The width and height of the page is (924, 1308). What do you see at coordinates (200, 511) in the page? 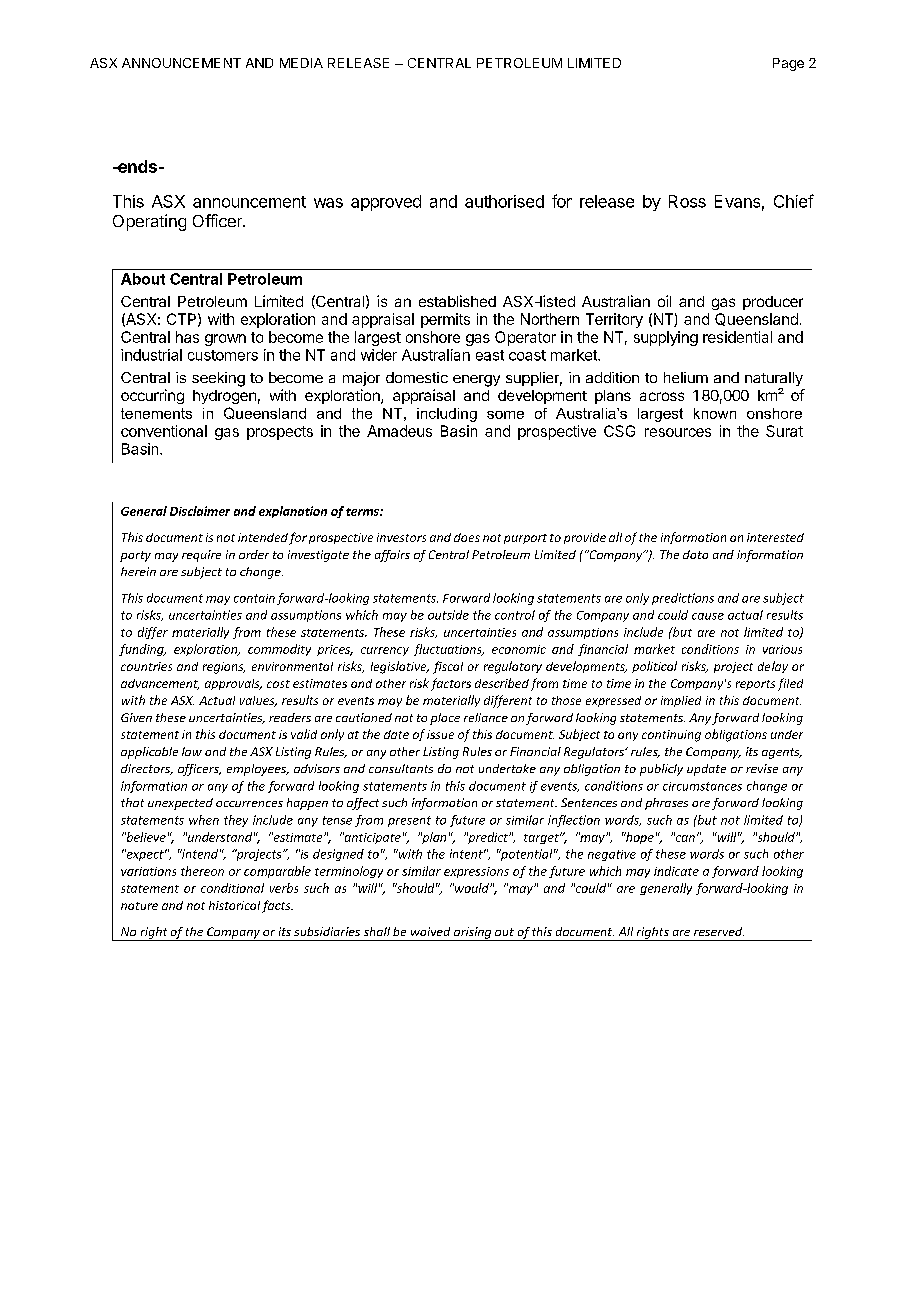
I see `Disclaimer` at bounding box center [200, 511].
